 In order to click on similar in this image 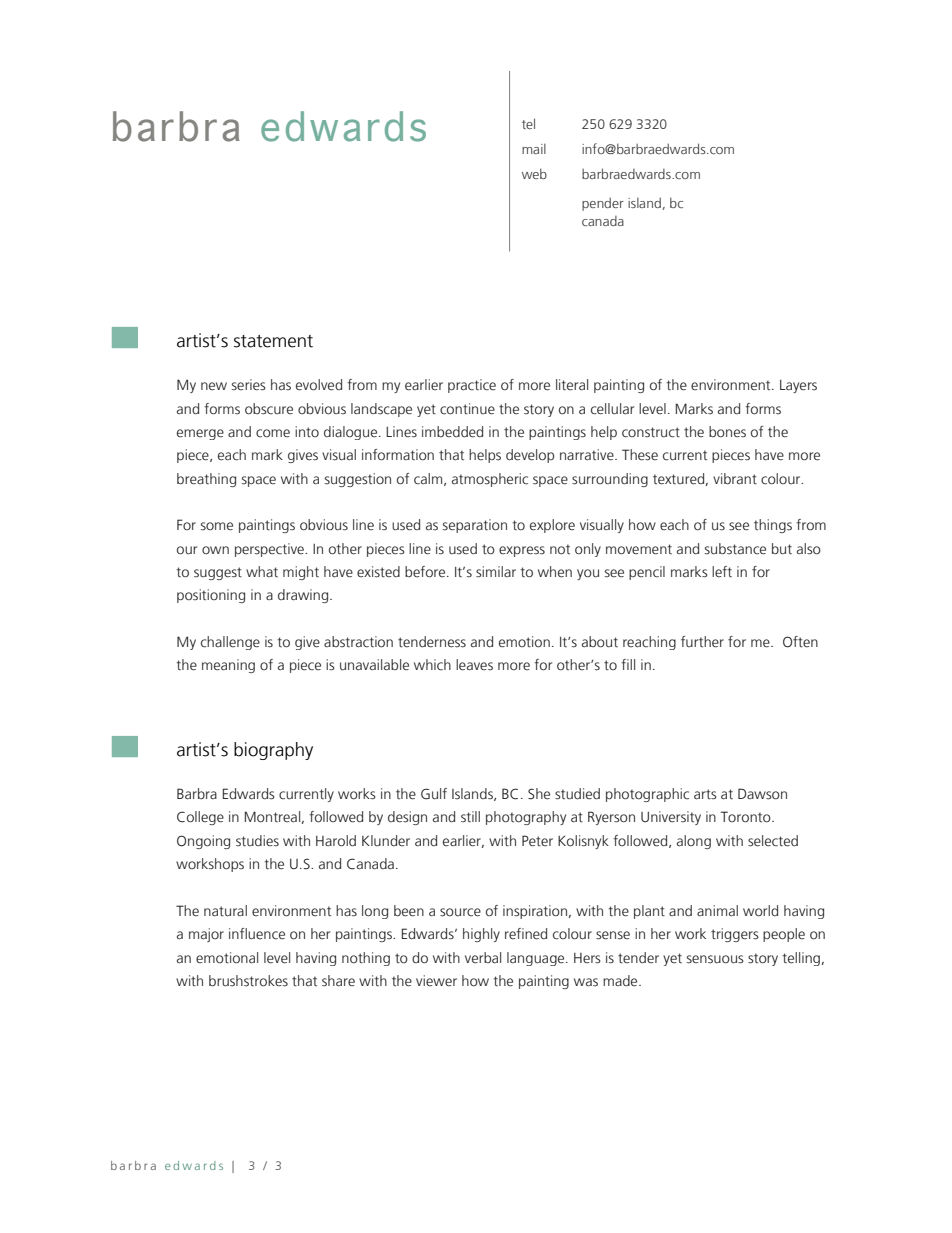, I will do `click(496, 572)`.
